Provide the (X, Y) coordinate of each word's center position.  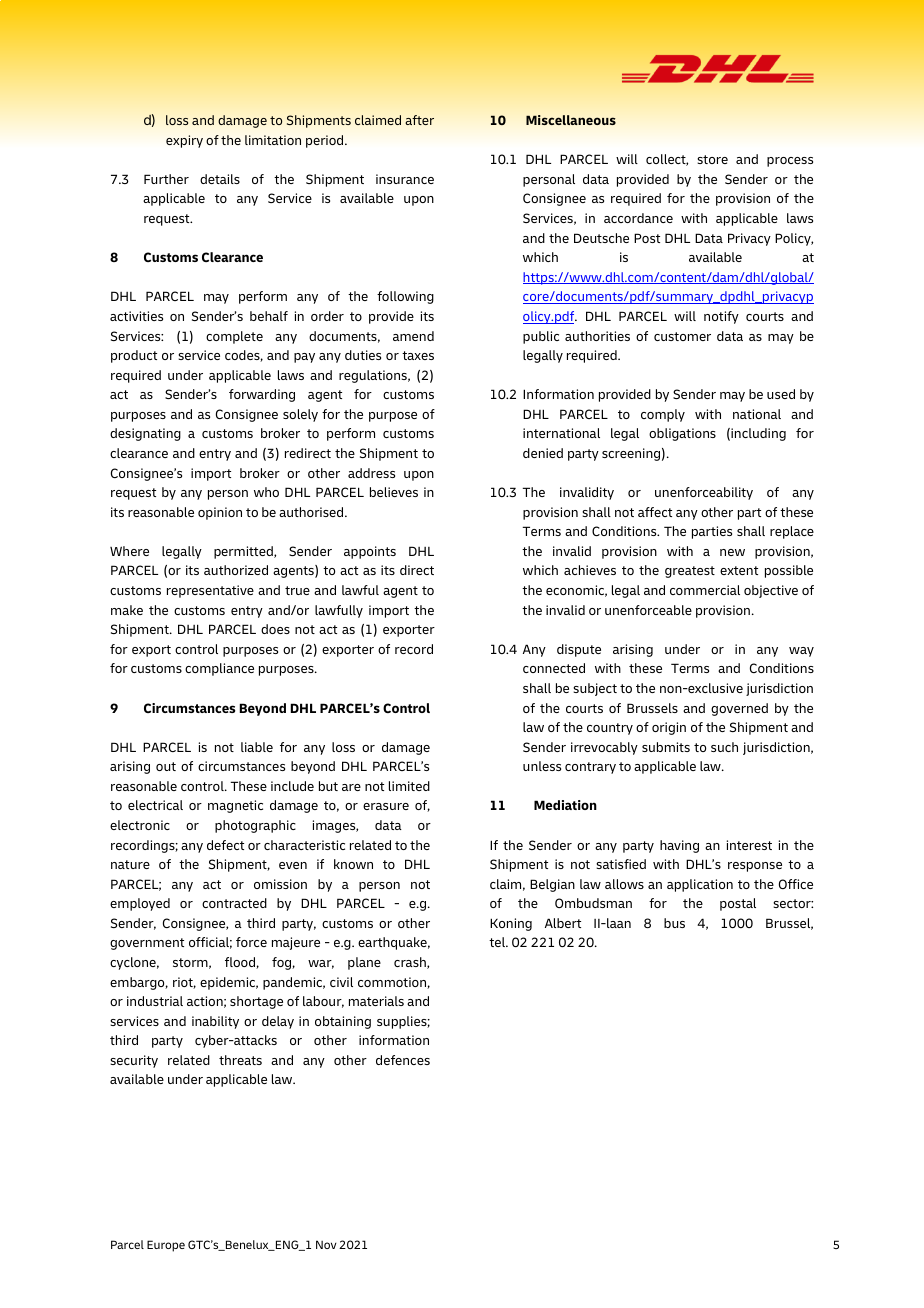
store (712, 159)
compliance (219, 669)
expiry (184, 141)
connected (554, 668)
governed (739, 709)
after (419, 120)
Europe (166, 1246)
